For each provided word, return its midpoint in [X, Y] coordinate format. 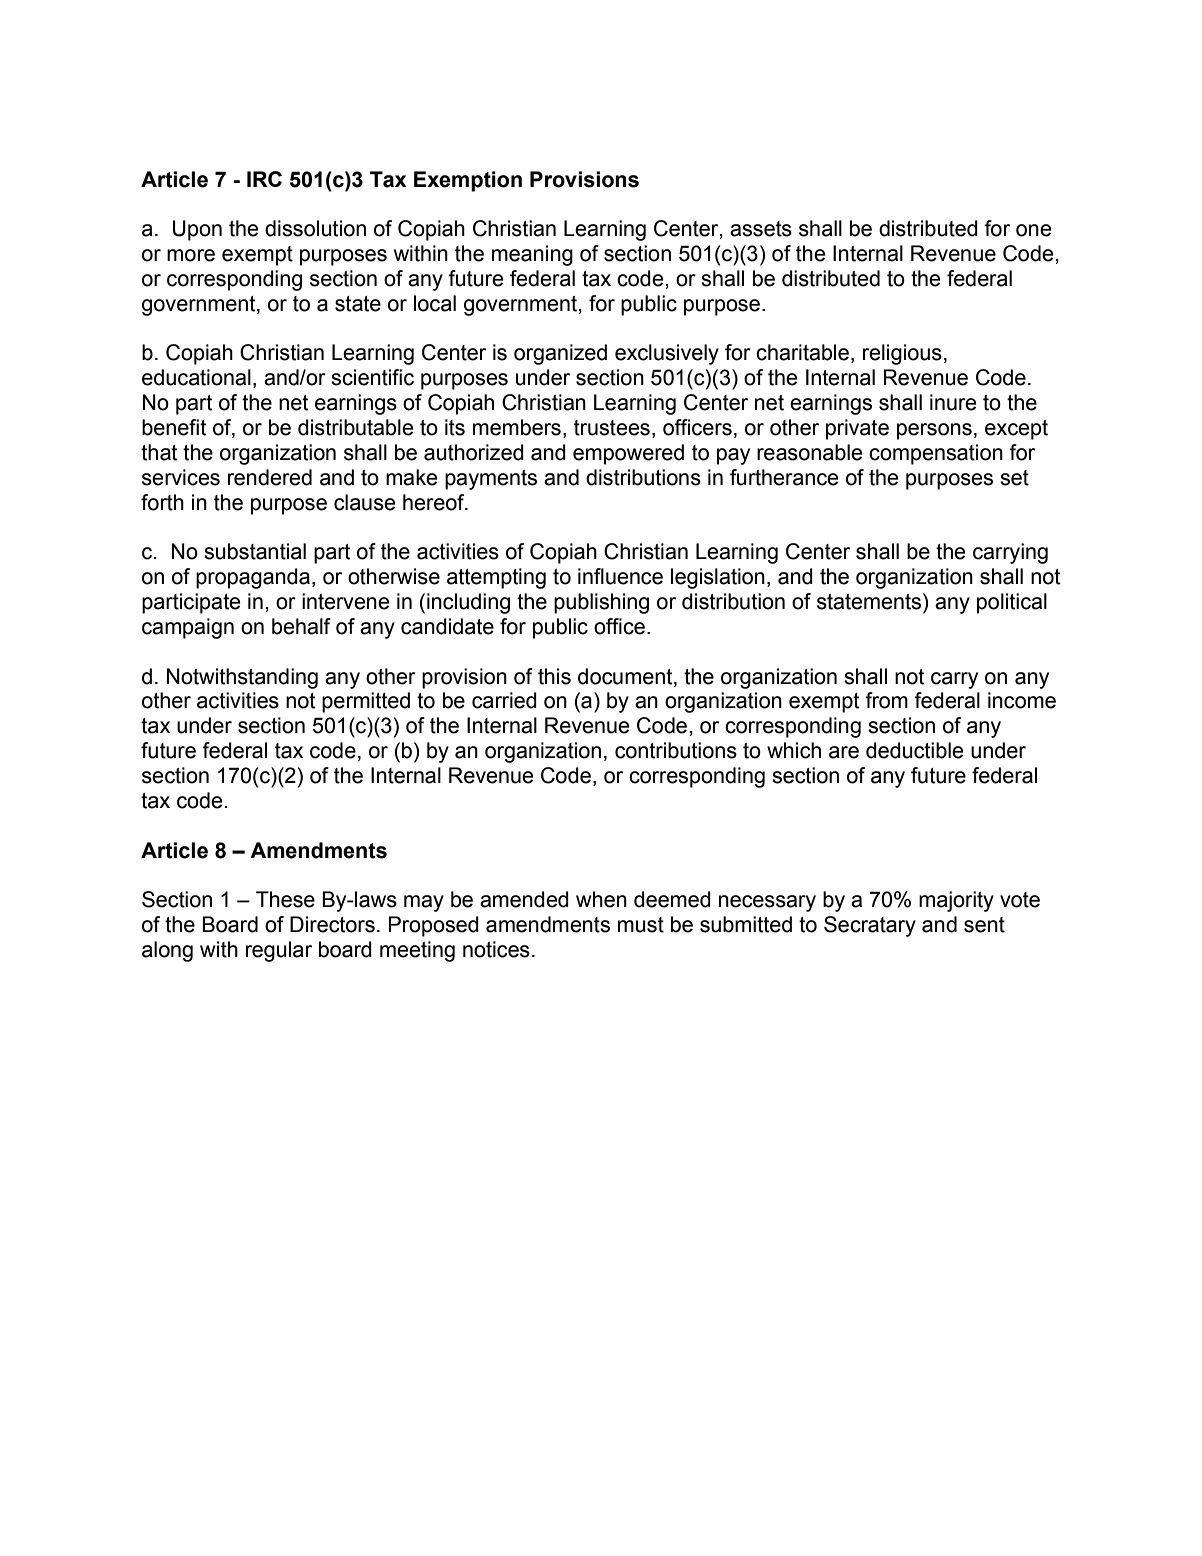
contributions [676, 750]
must [641, 925]
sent [984, 925]
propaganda [253, 578]
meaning [532, 255]
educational [196, 377]
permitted [366, 702]
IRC [264, 179]
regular [279, 951]
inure [953, 402]
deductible [914, 750]
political [1012, 603]
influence [620, 576]
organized [560, 354]
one [1033, 230]
